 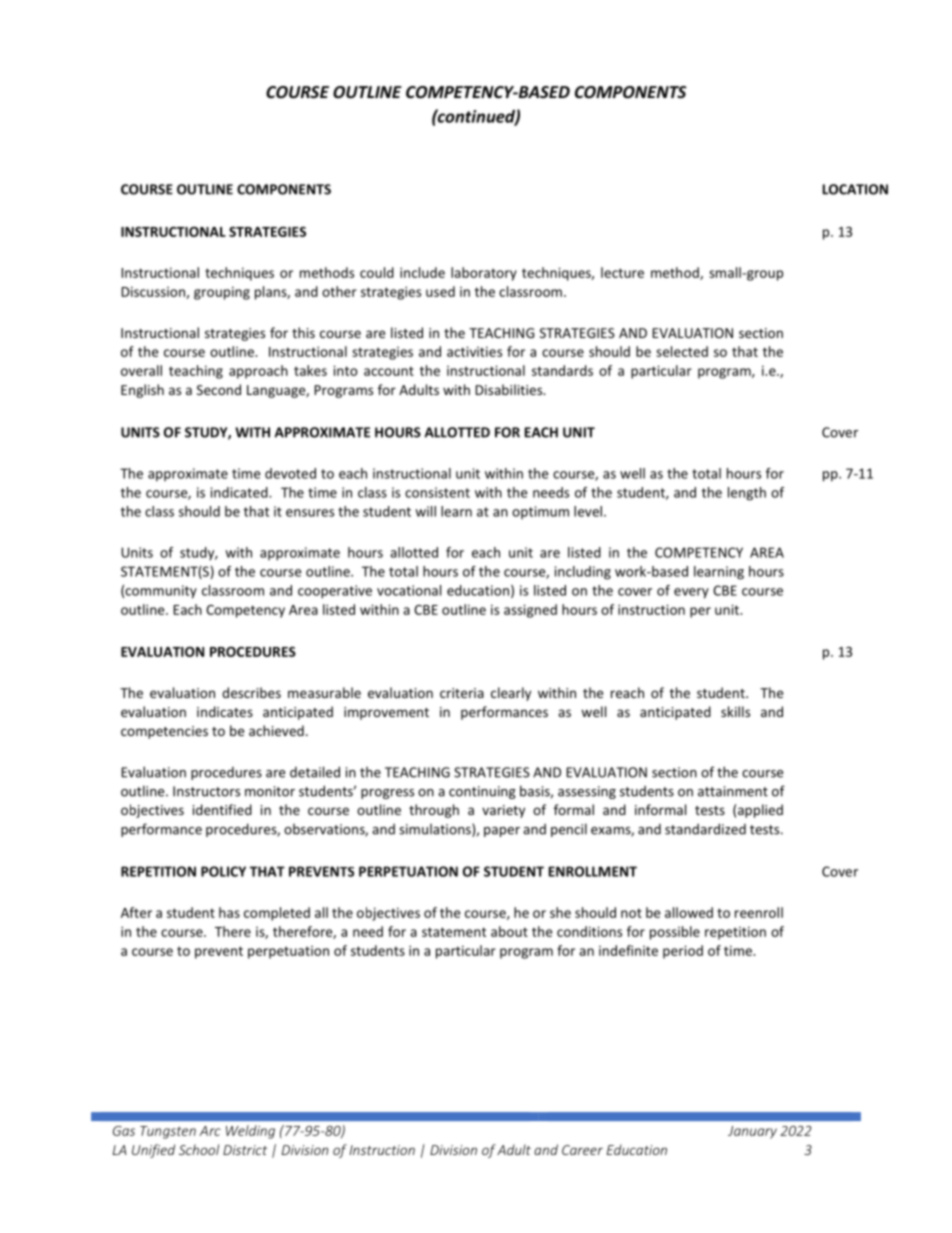 What do you see at coordinates (484, 274) in the screenshot?
I see `laboratory` at bounding box center [484, 274].
